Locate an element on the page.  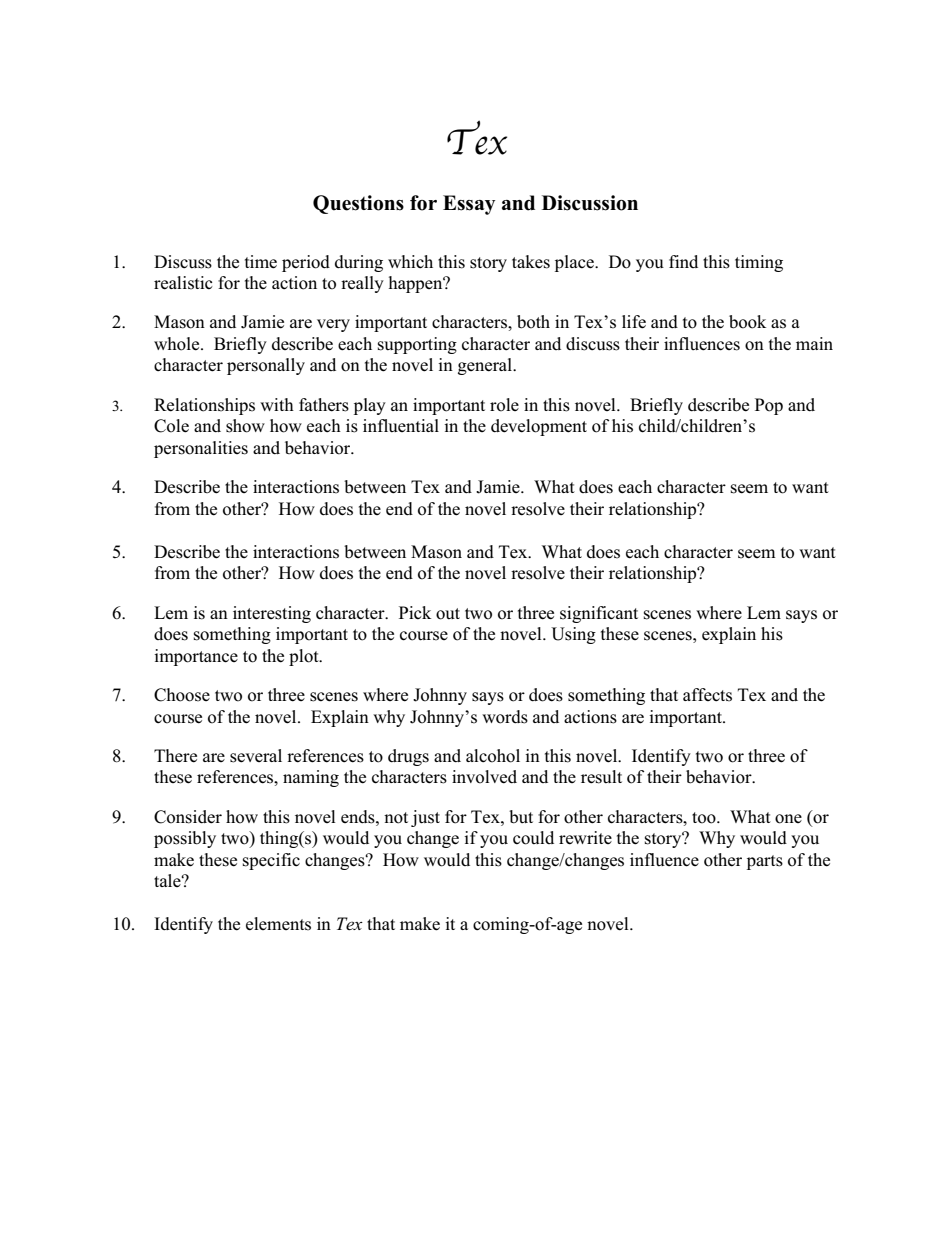
timing is located at coordinates (759, 263).
